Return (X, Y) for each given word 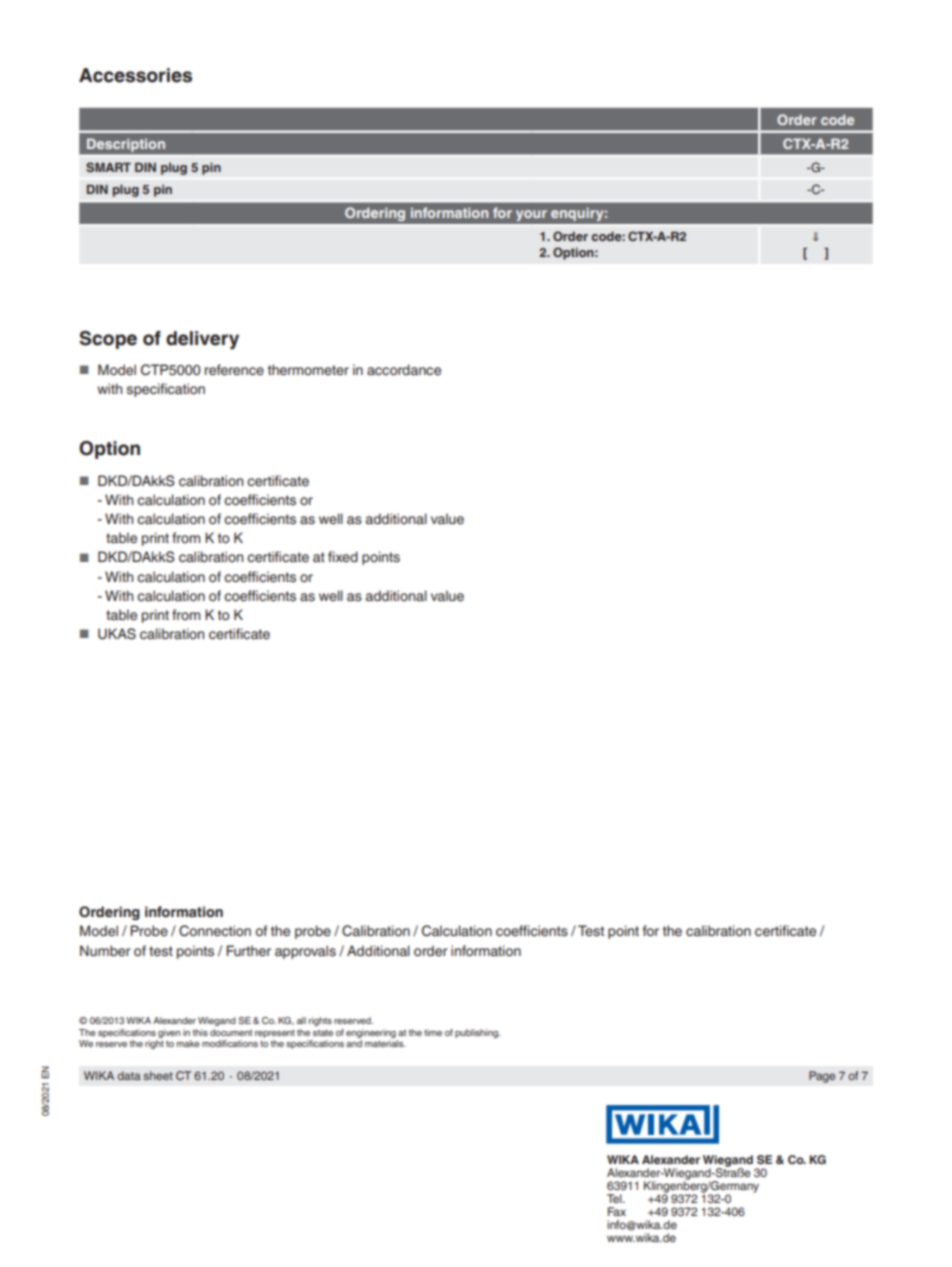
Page (822, 1077)
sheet (158, 1075)
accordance (404, 370)
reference (234, 370)
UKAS (117, 634)
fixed (343, 556)
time (433, 1032)
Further (248, 951)
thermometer (308, 370)
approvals (305, 952)
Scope (108, 340)
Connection (215, 931)
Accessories (135, 75)
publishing (477, 1033)
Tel (615, 1198)
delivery (202, 340)
